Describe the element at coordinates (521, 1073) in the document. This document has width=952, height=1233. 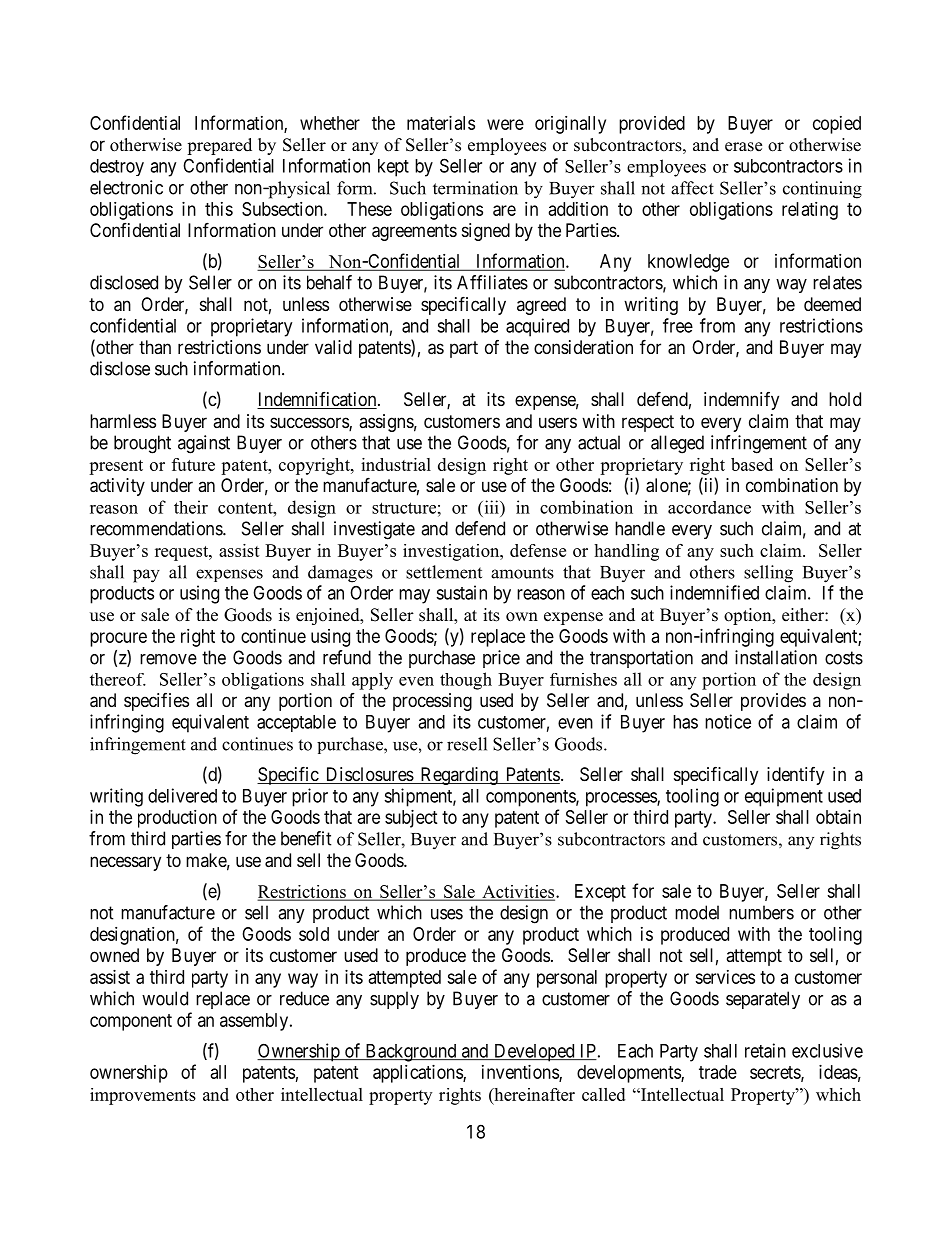
I see `inventions` at that location.
